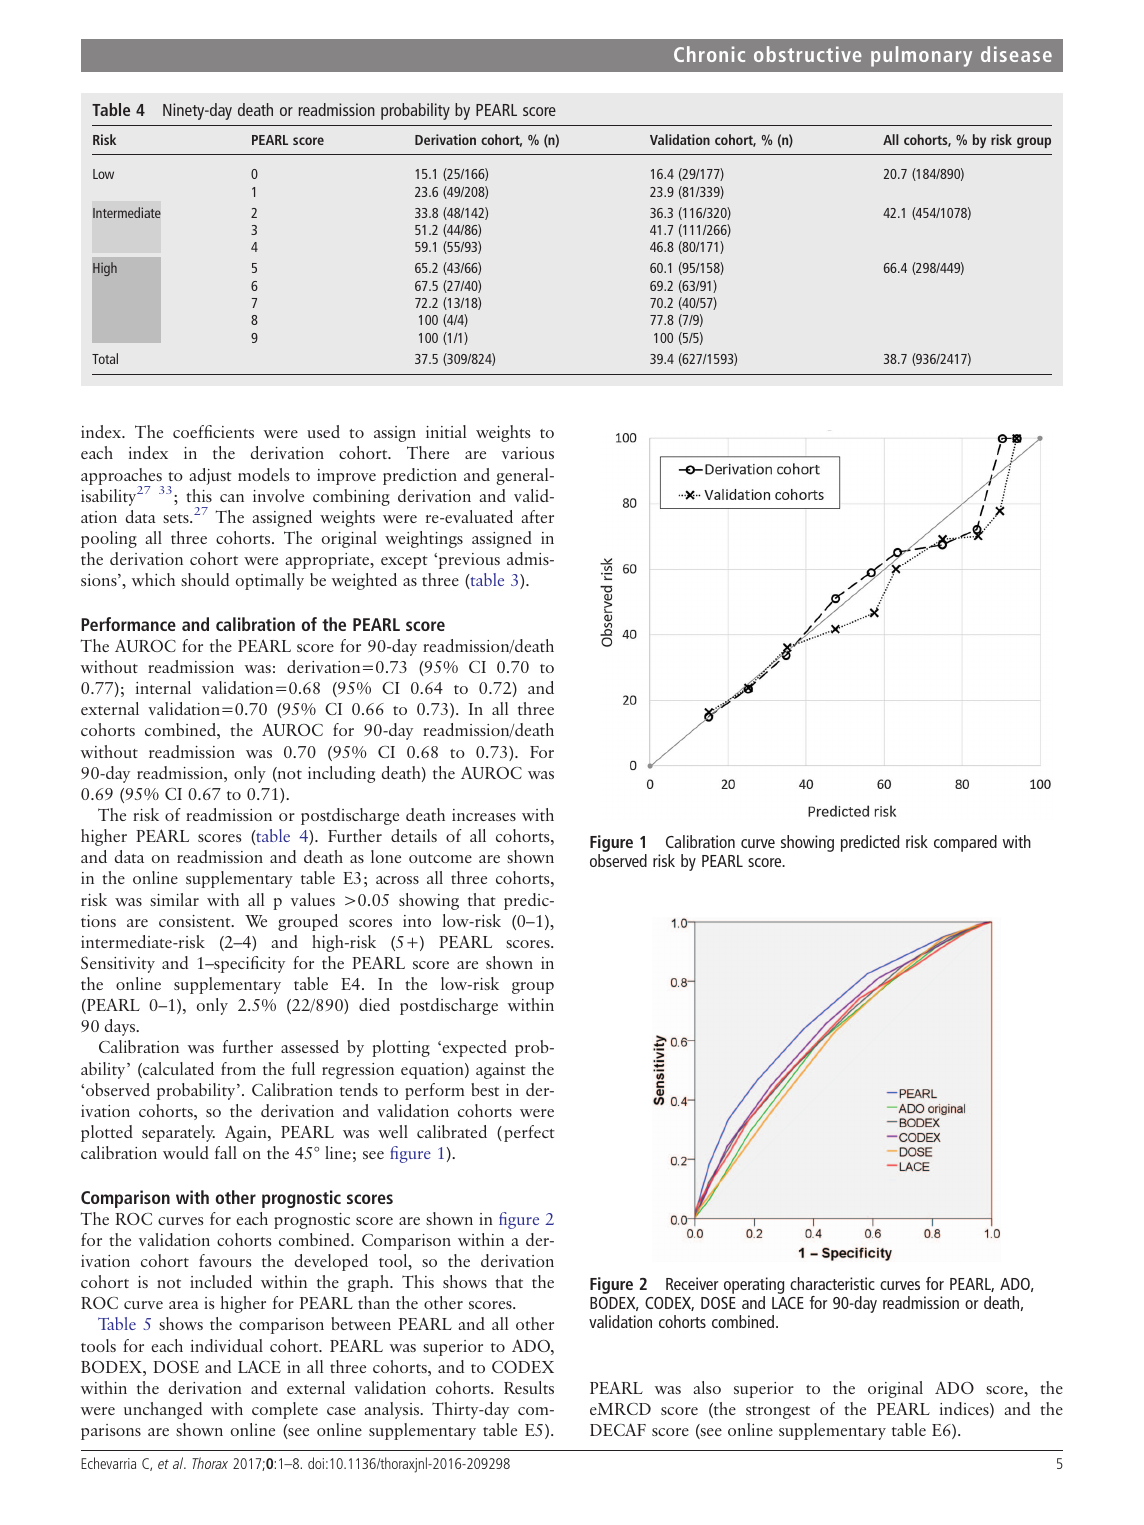  Describe the element at coordinates (529, 1387) in the screenshot. I see `Results` at that location.
